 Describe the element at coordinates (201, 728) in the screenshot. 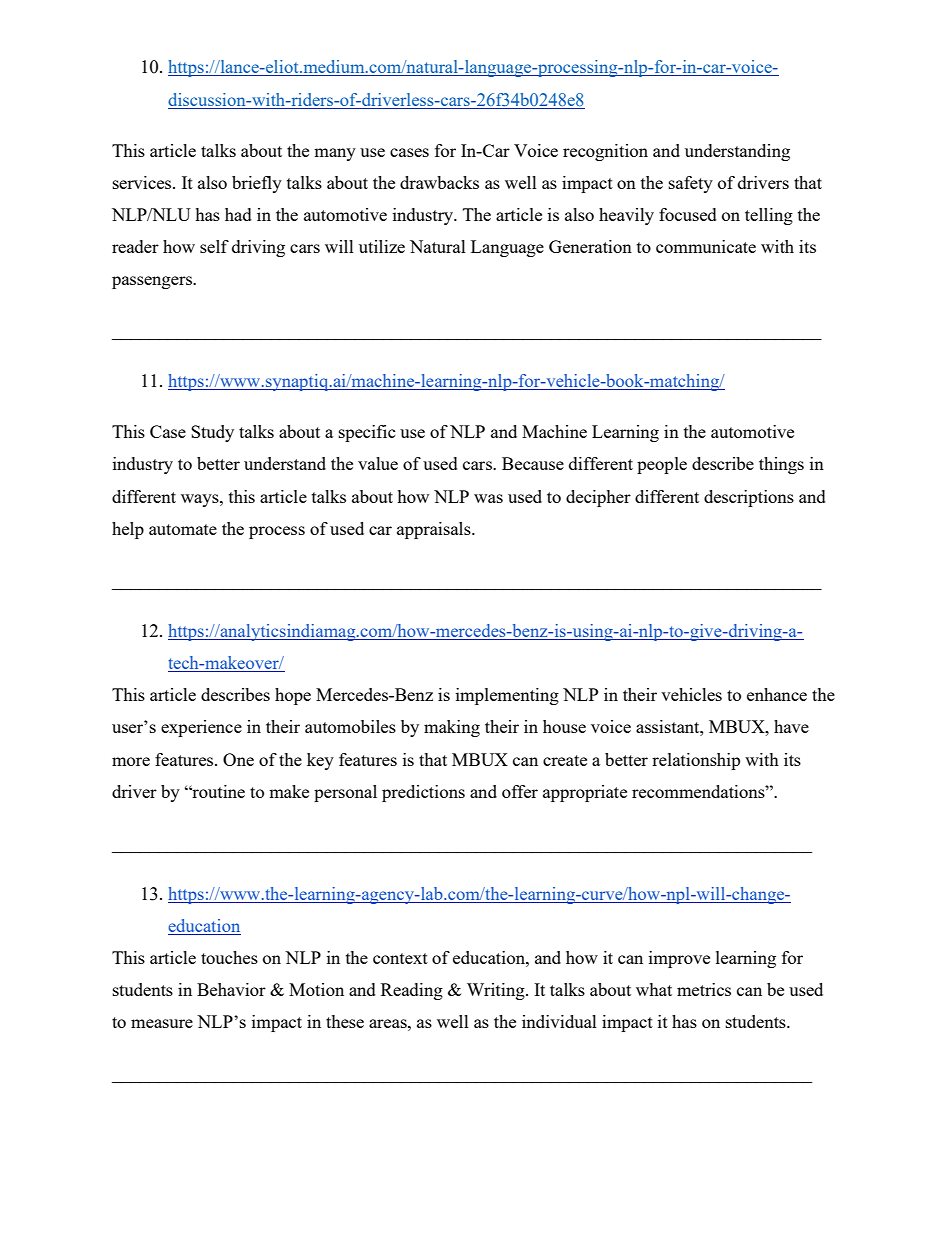

I see `experience` at that location.
